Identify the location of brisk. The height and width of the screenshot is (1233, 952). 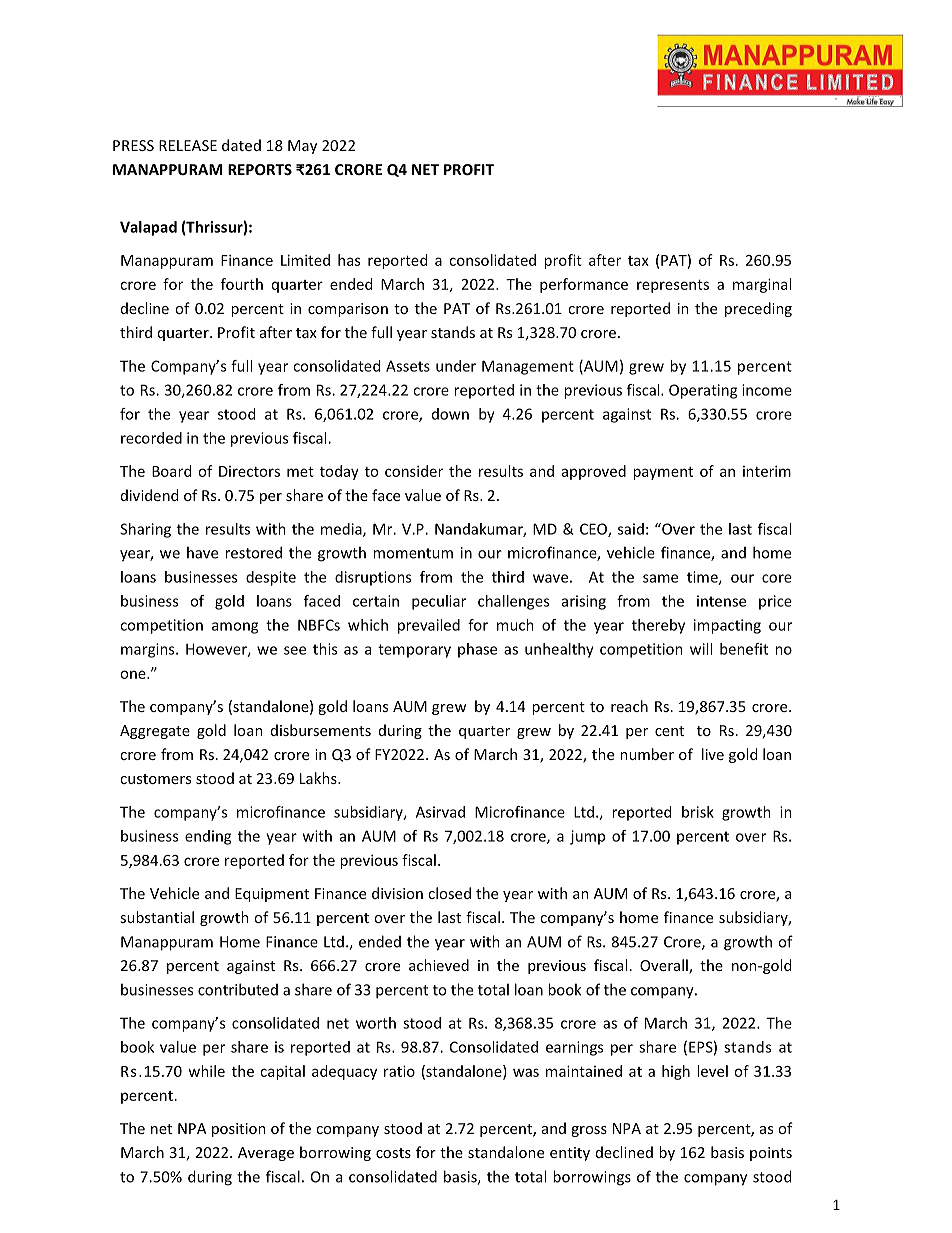
(698, 812).
